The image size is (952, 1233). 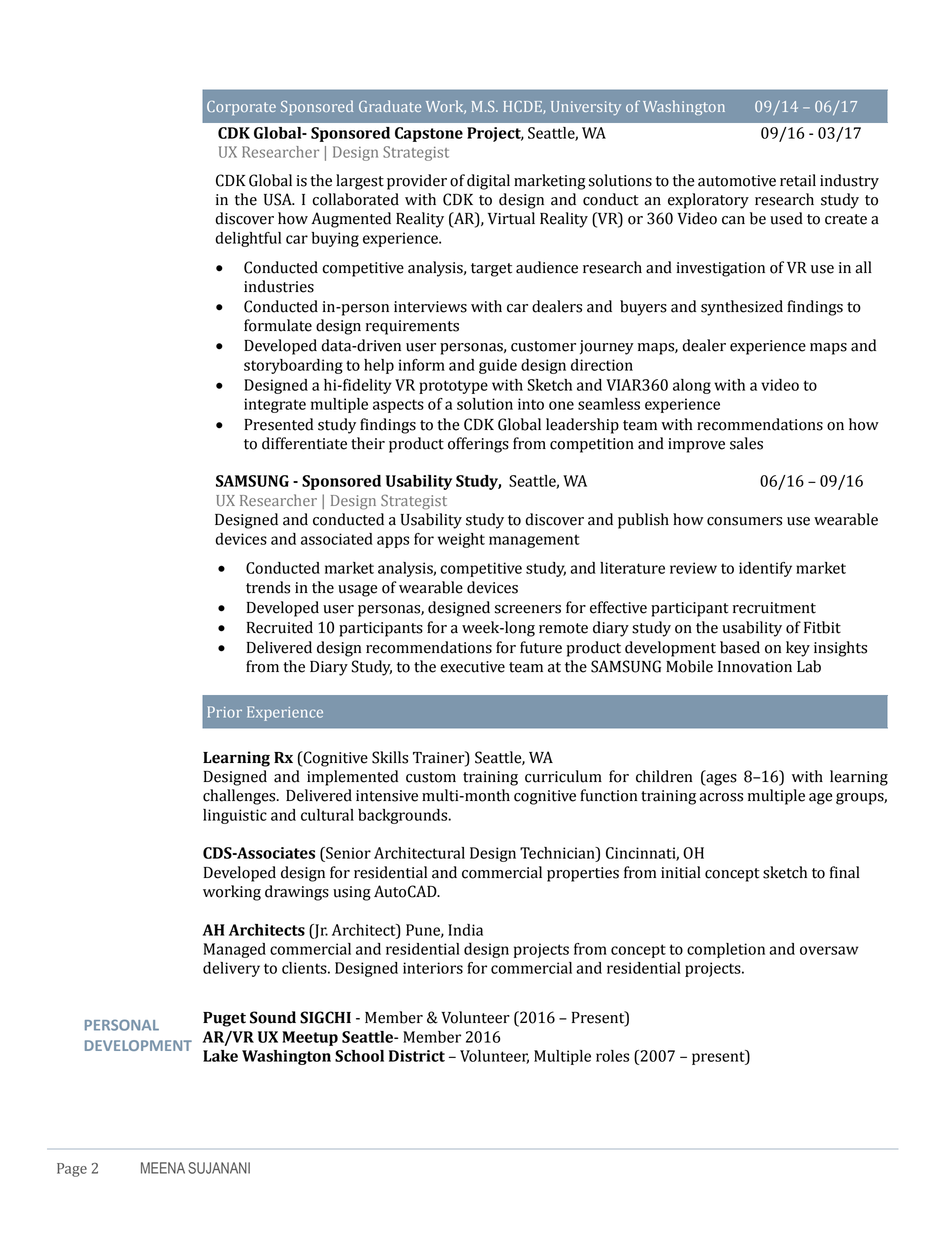 What do you see at coordinates (412, 327) in the screenshot?
I see `requirements` at bounding box center [412, 327].
